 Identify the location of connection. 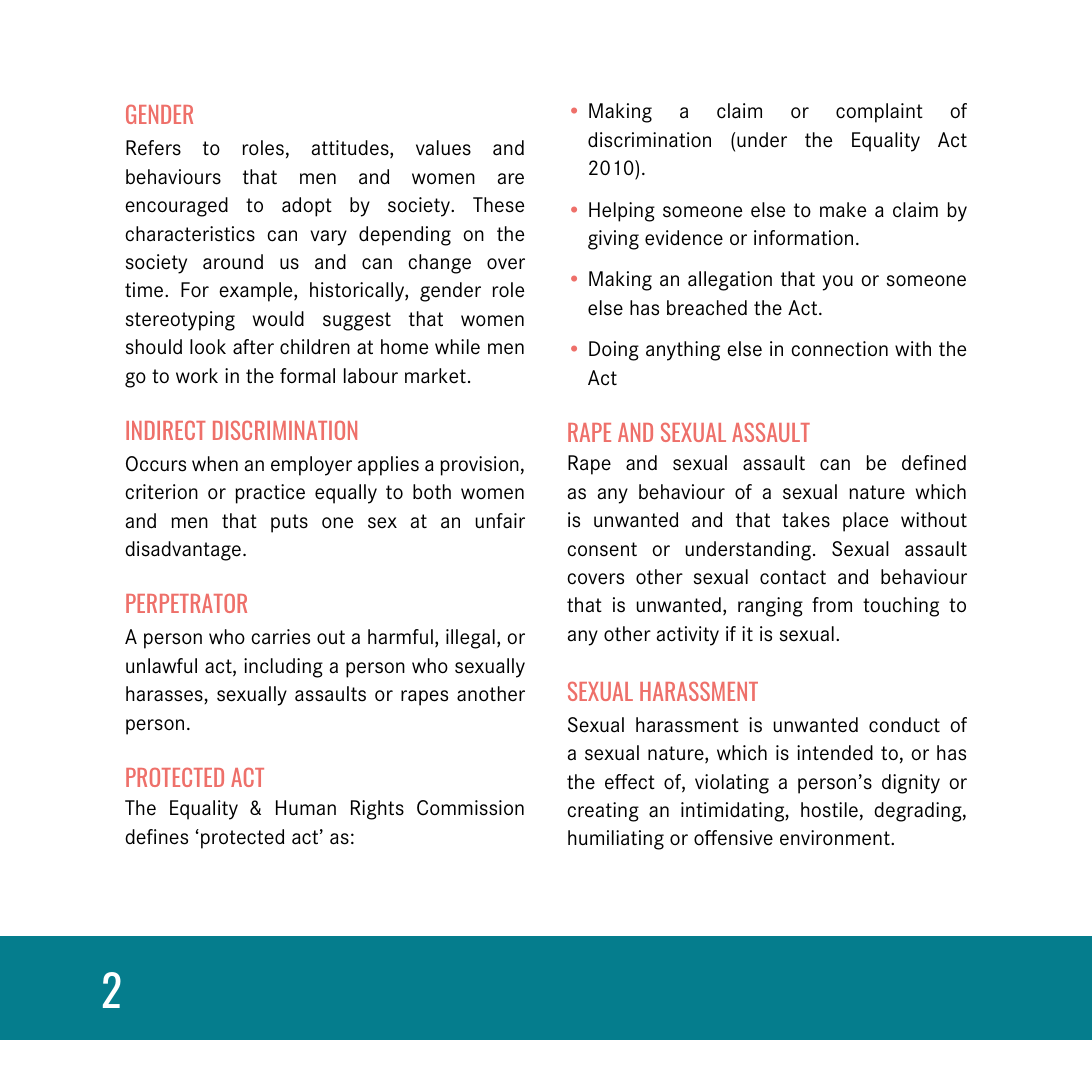
(839, 349).
